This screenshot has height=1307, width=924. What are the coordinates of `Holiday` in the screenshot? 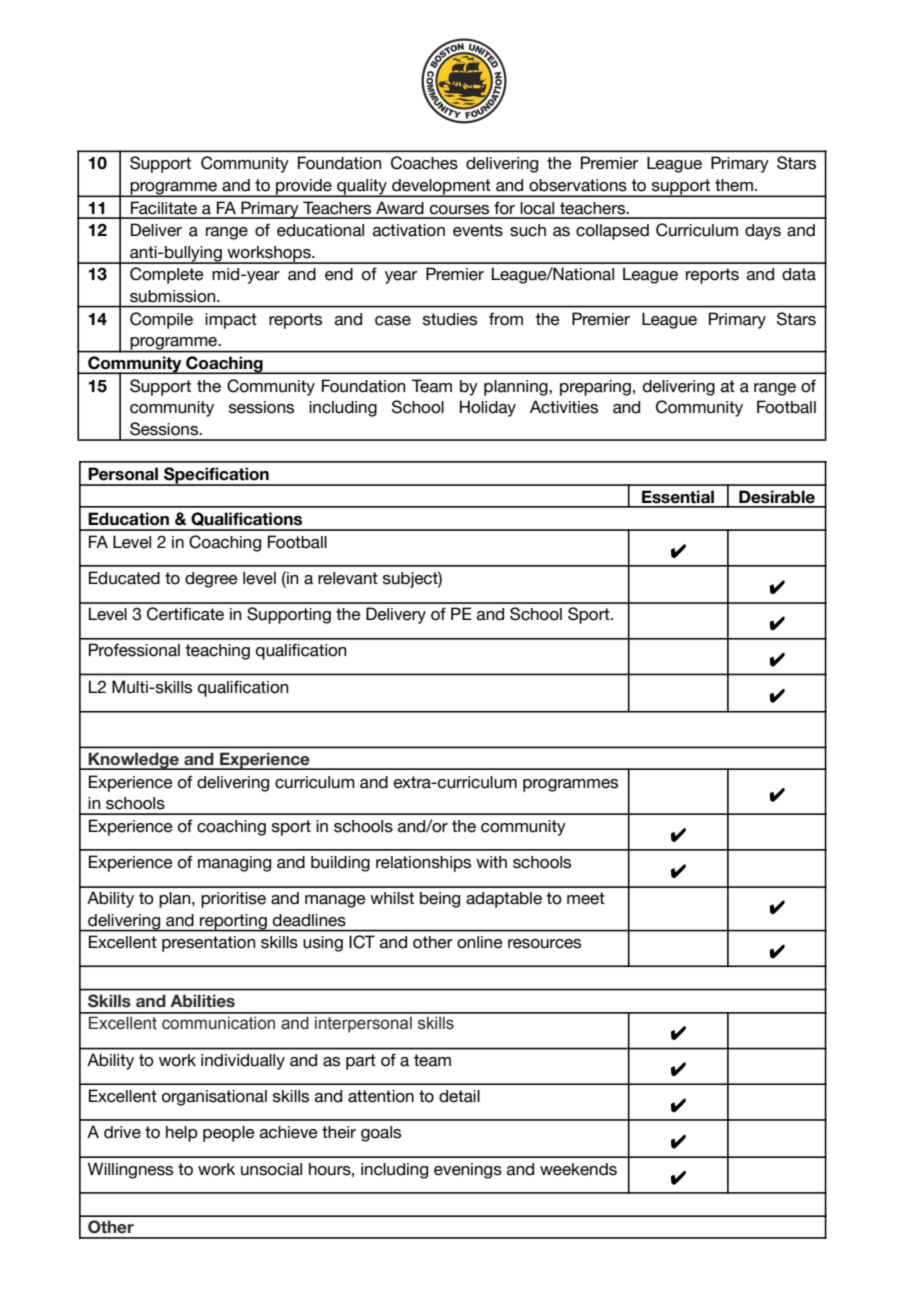 It's located at (488, 408).
